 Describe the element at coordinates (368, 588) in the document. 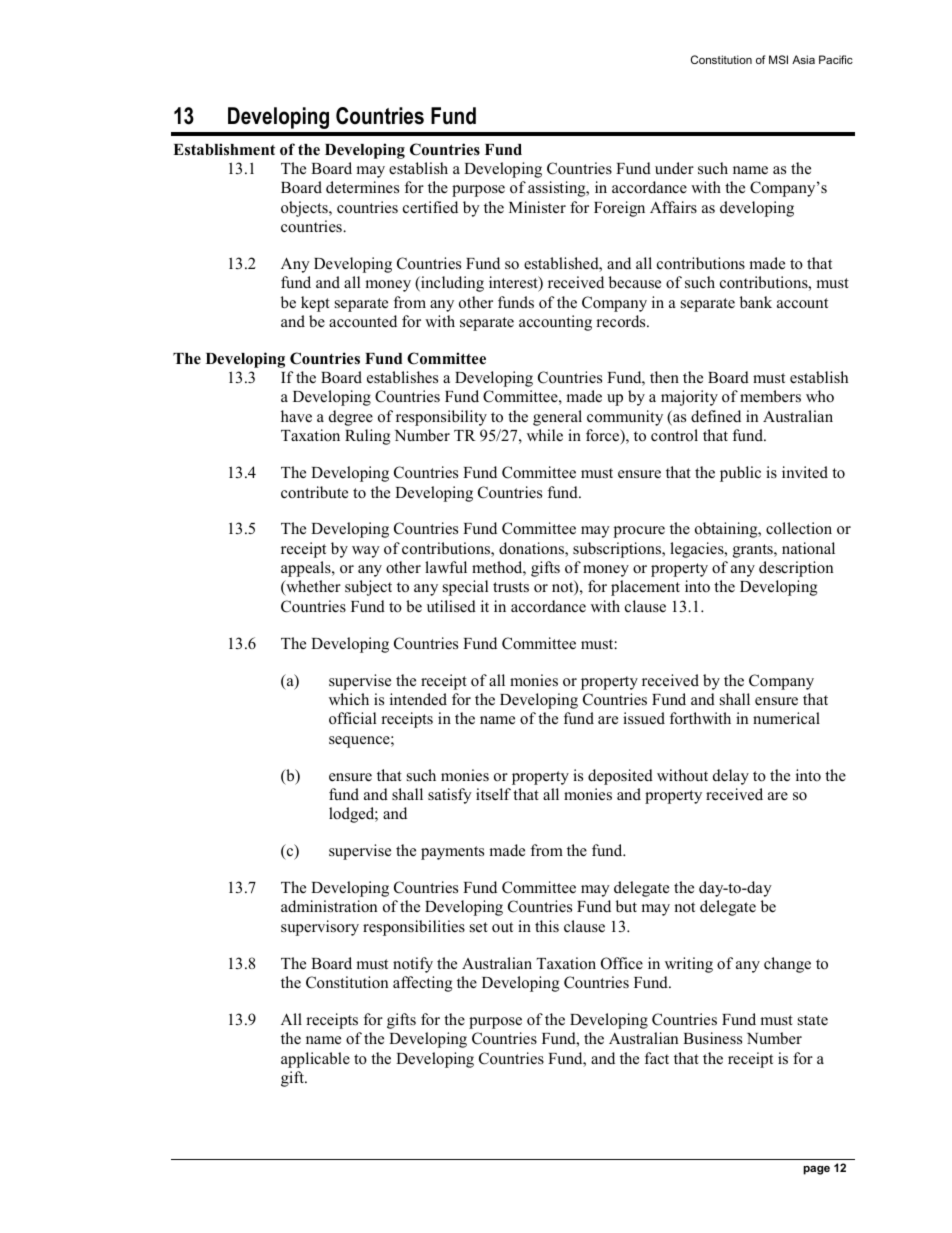

I see `subject` at that location.
